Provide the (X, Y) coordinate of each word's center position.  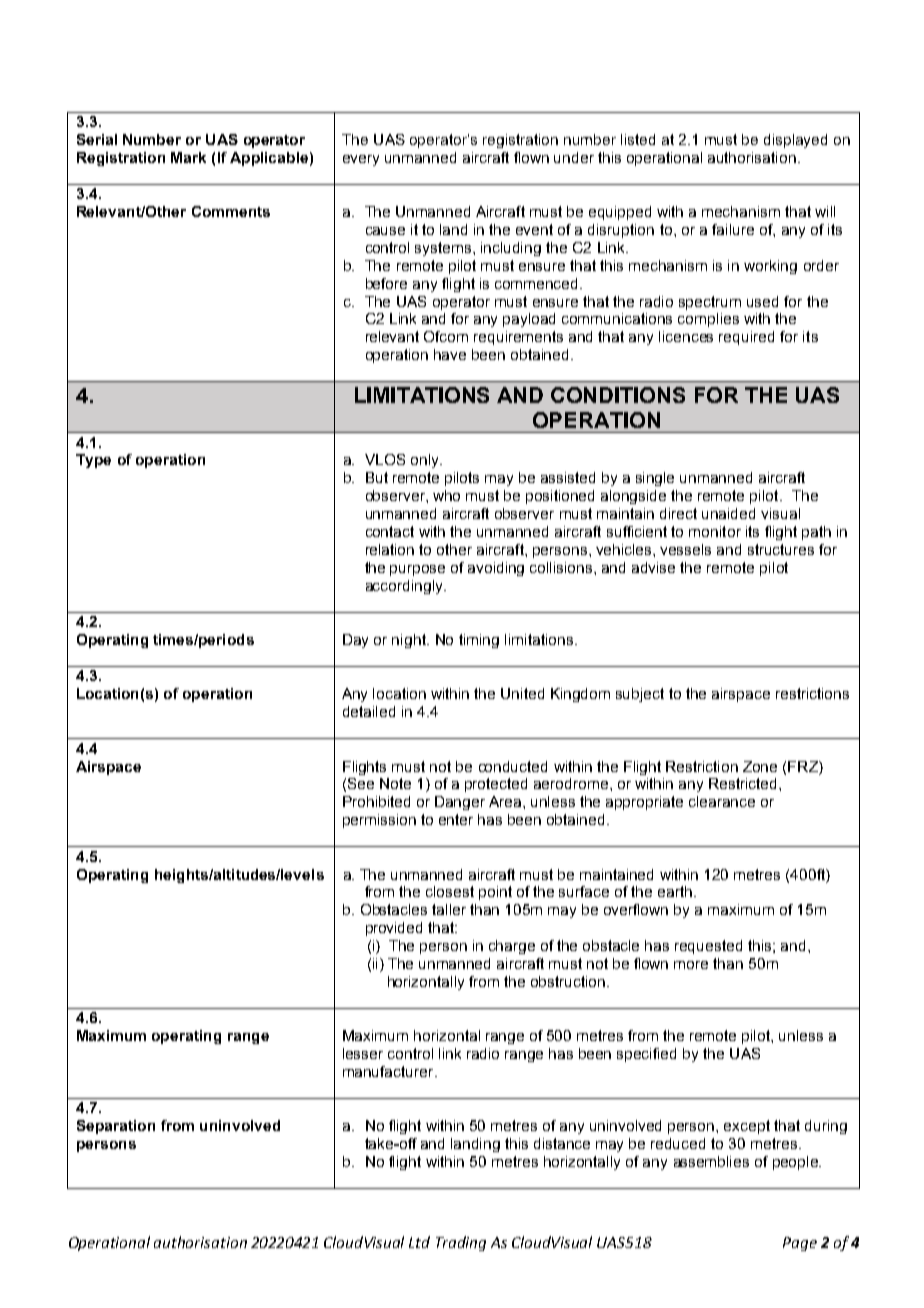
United (522, 693)
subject (640, 695)
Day (355, 641)
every (361, 160)
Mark (188, 157)
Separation (116, 1127)
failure (733, 229)
